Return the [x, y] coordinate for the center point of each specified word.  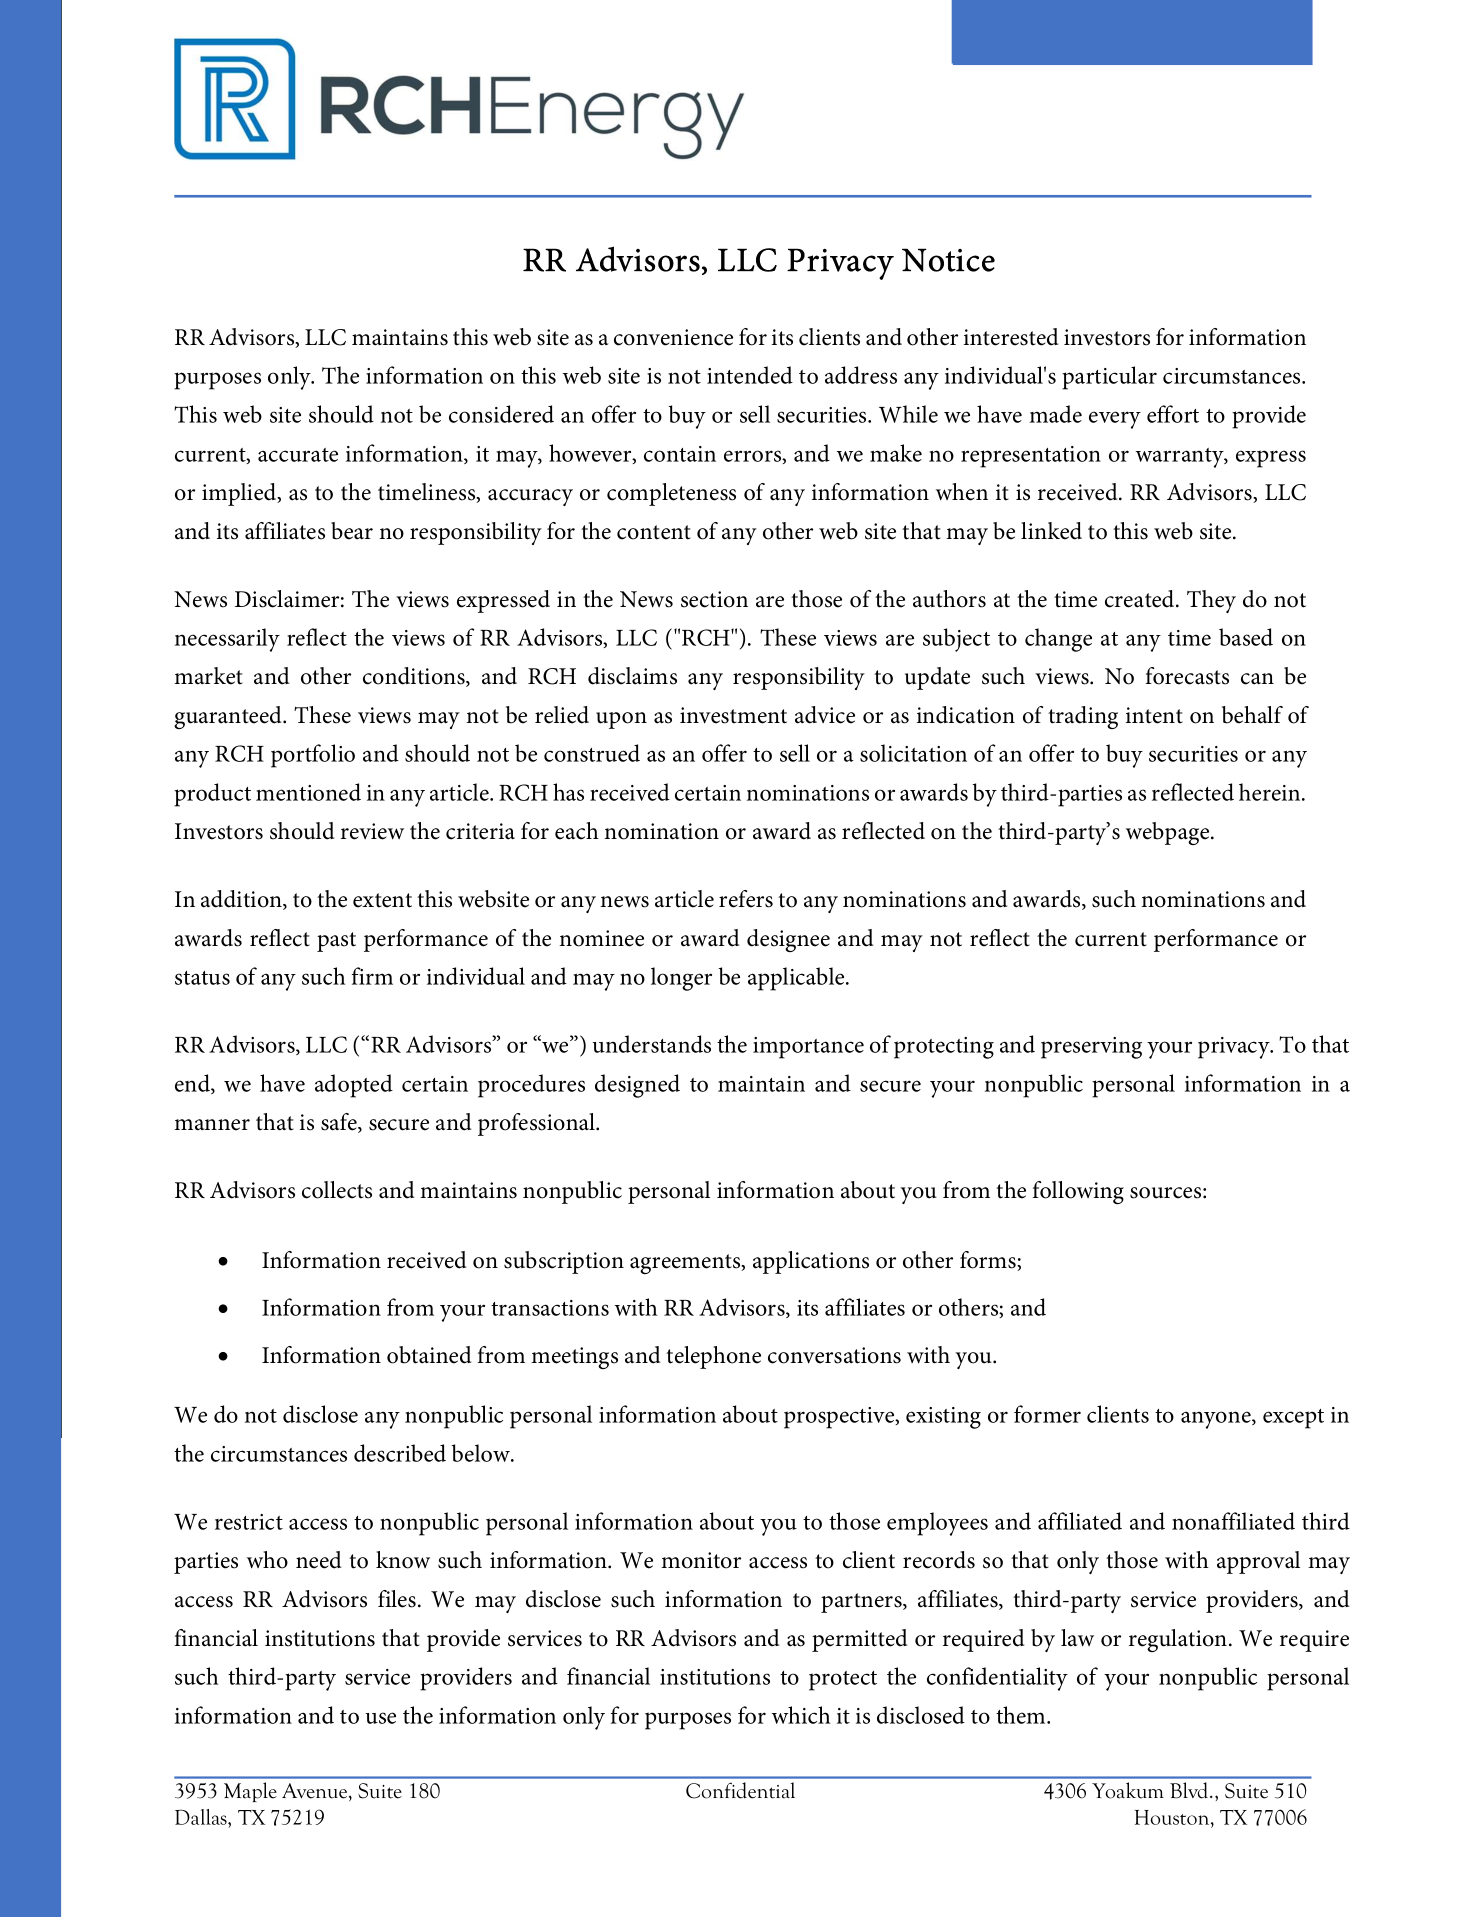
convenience [673, 337]
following [1078, 1192]
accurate [298, 455]
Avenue [316, 1792]
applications [811, 1262]
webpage [1169, 833]
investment [733, 715]
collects [337, 1190]
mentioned [308, 792]
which [801, 1715]
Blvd [1190, 1790]
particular [1109, 378]
